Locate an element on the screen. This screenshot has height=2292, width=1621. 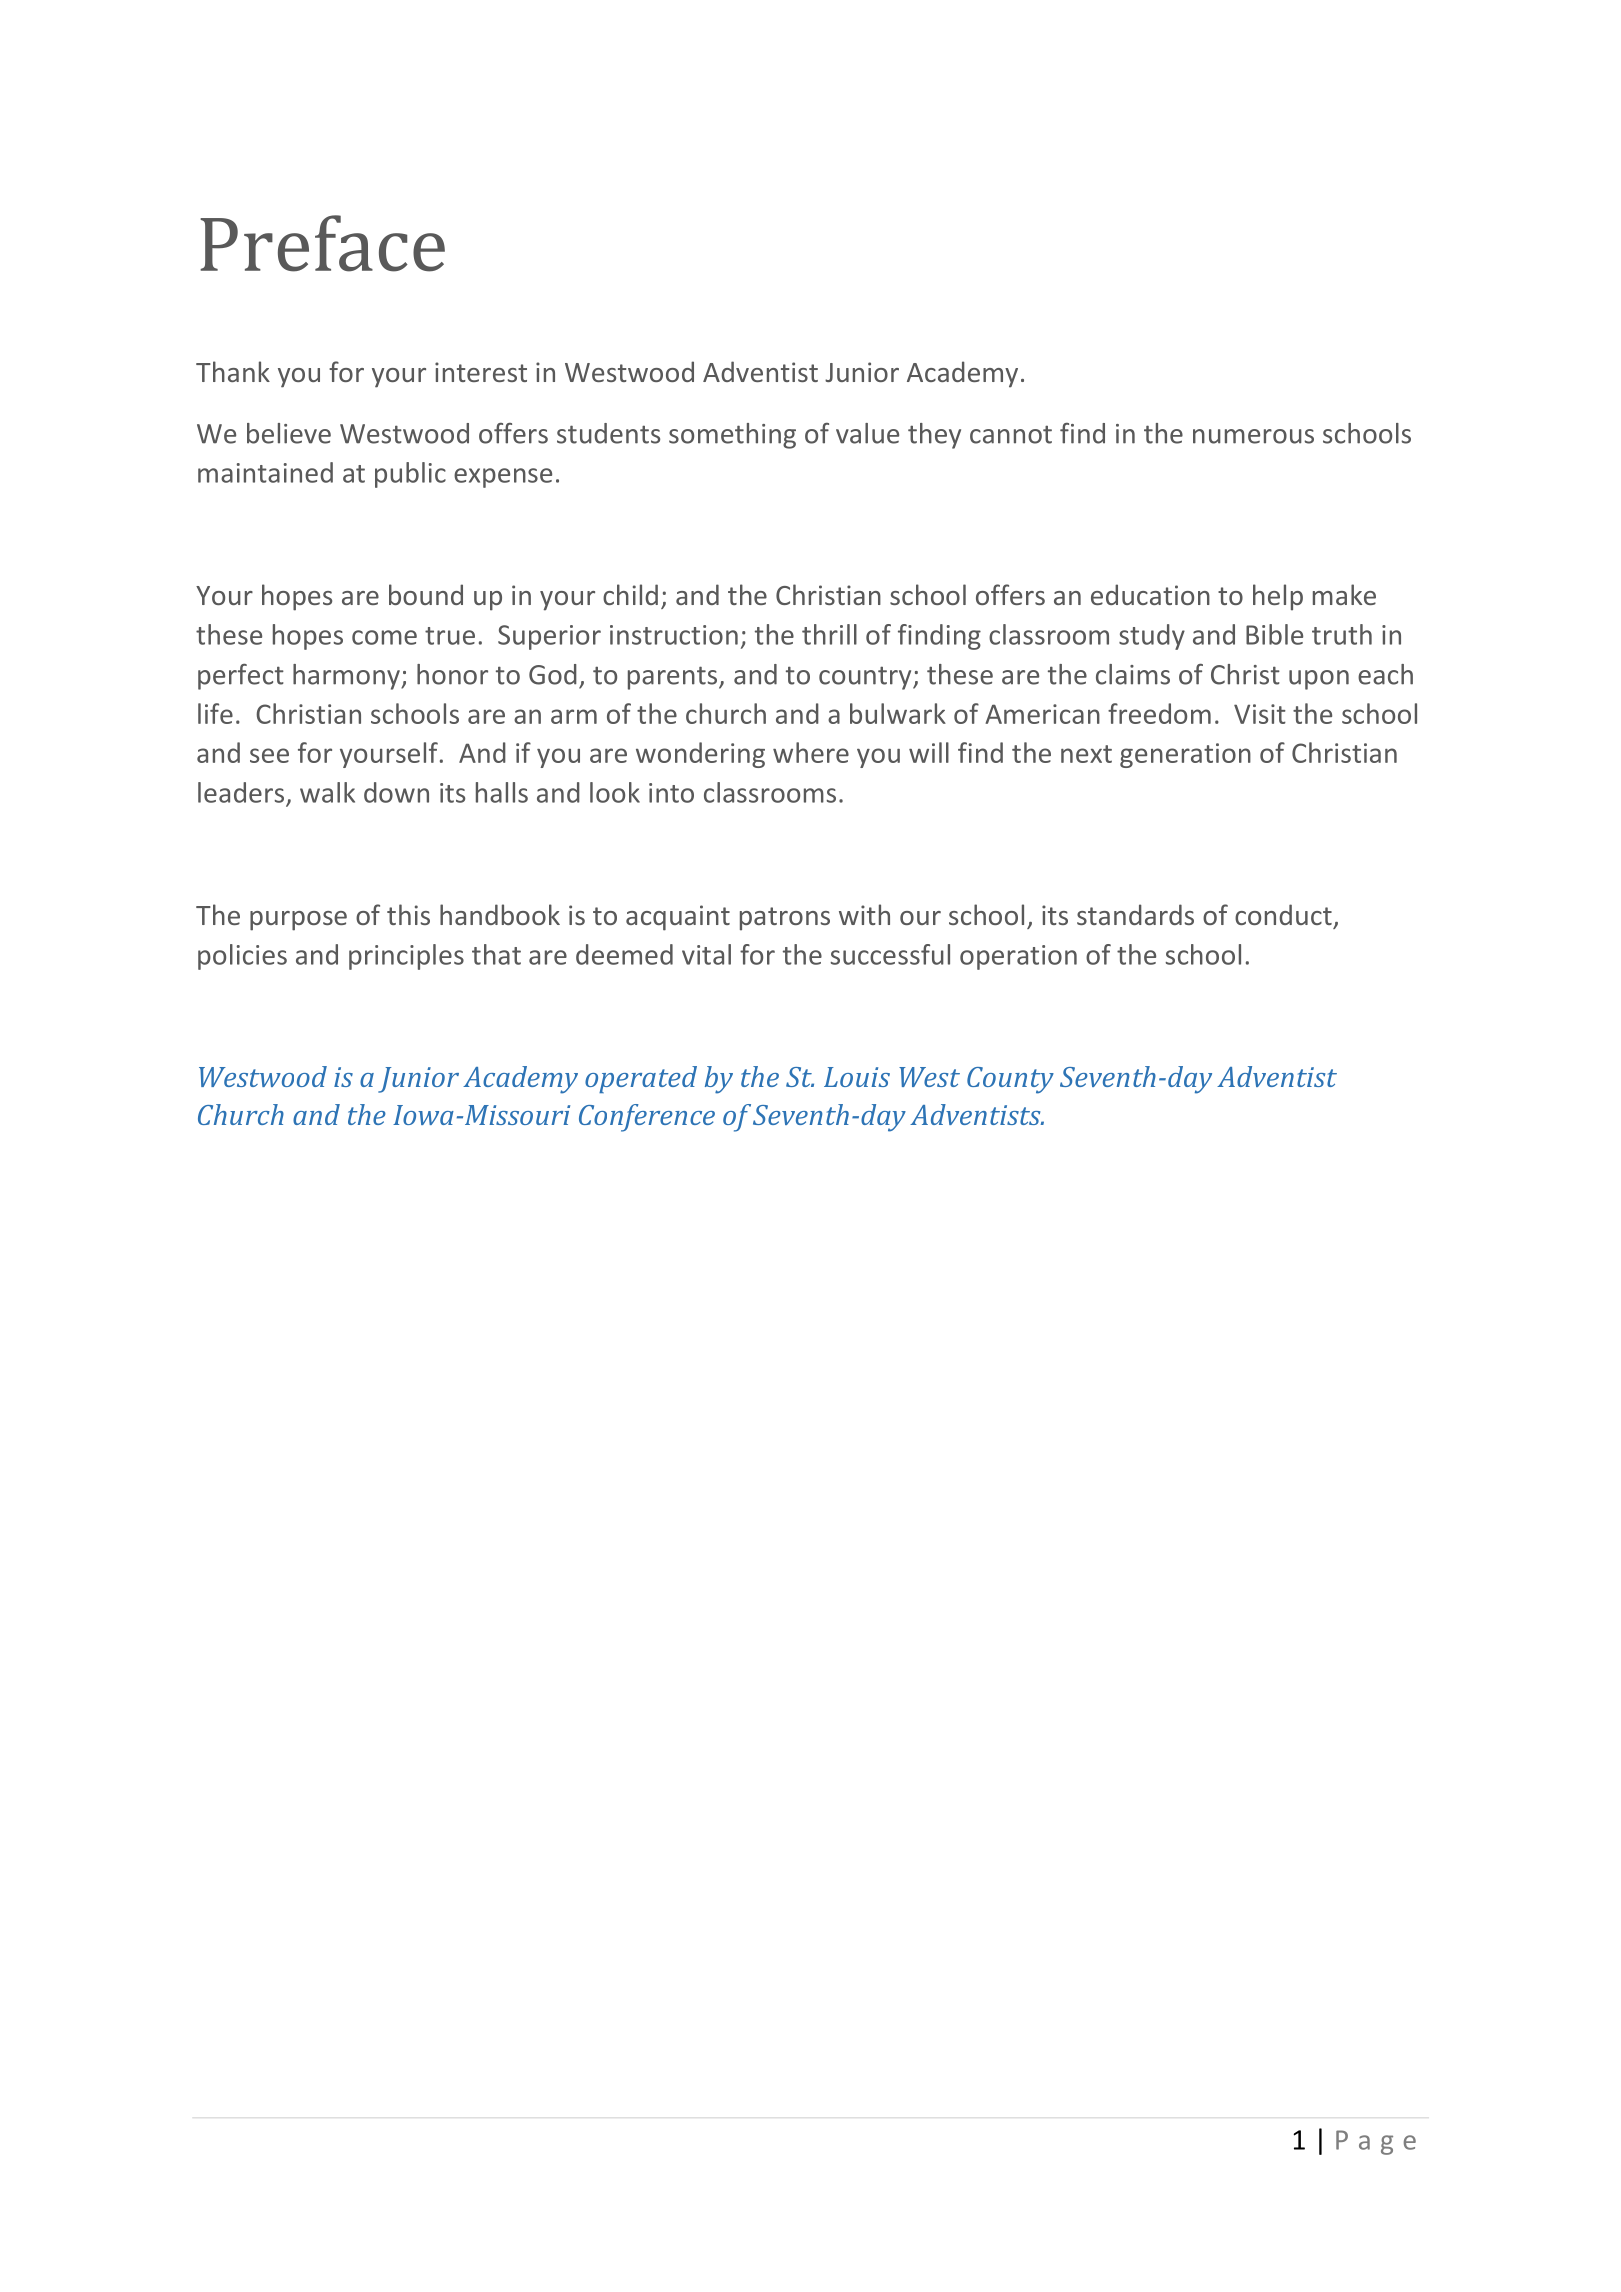
country is located at coordinates (866, 678).
